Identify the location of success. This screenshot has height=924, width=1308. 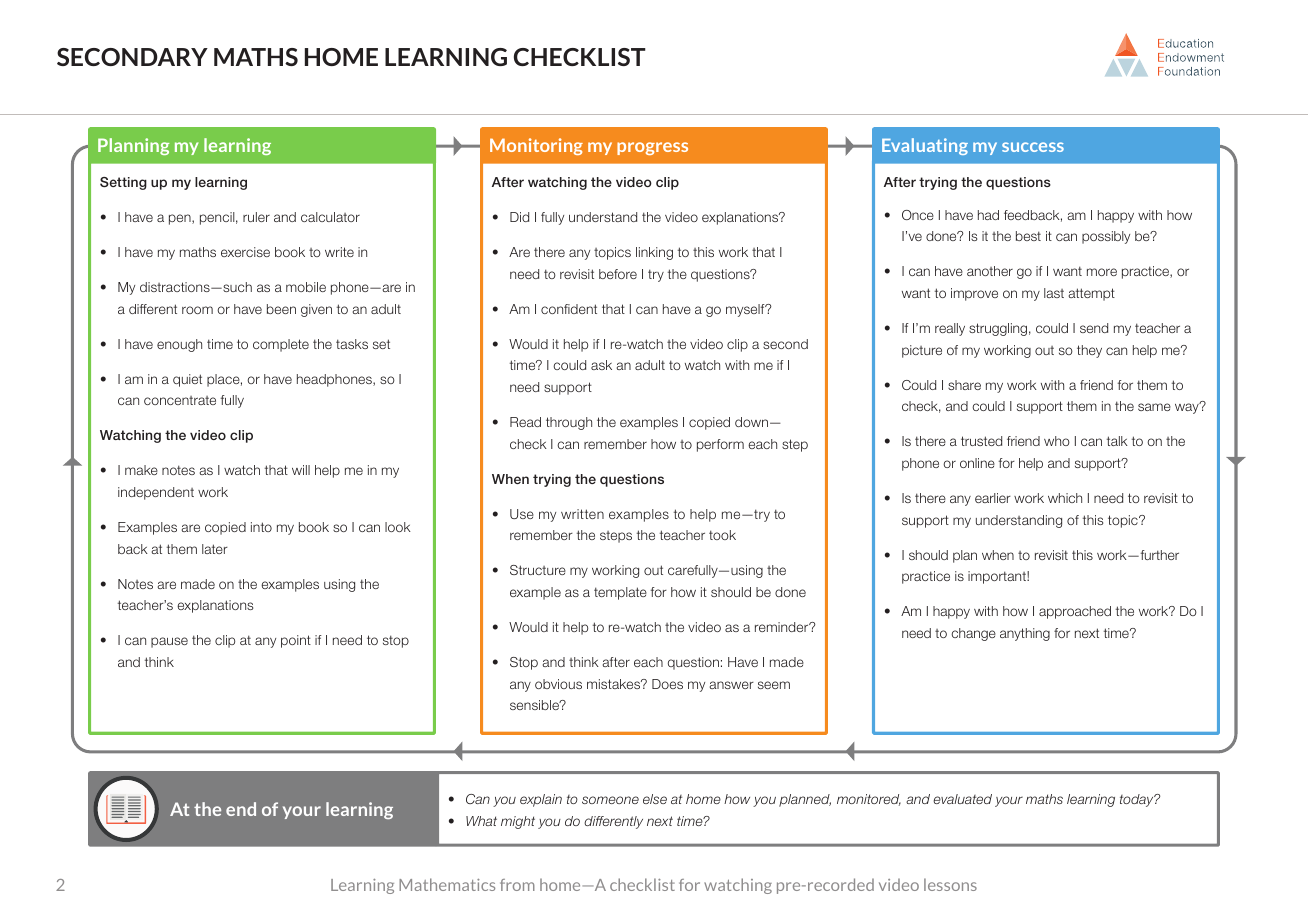
(1033, 147).
